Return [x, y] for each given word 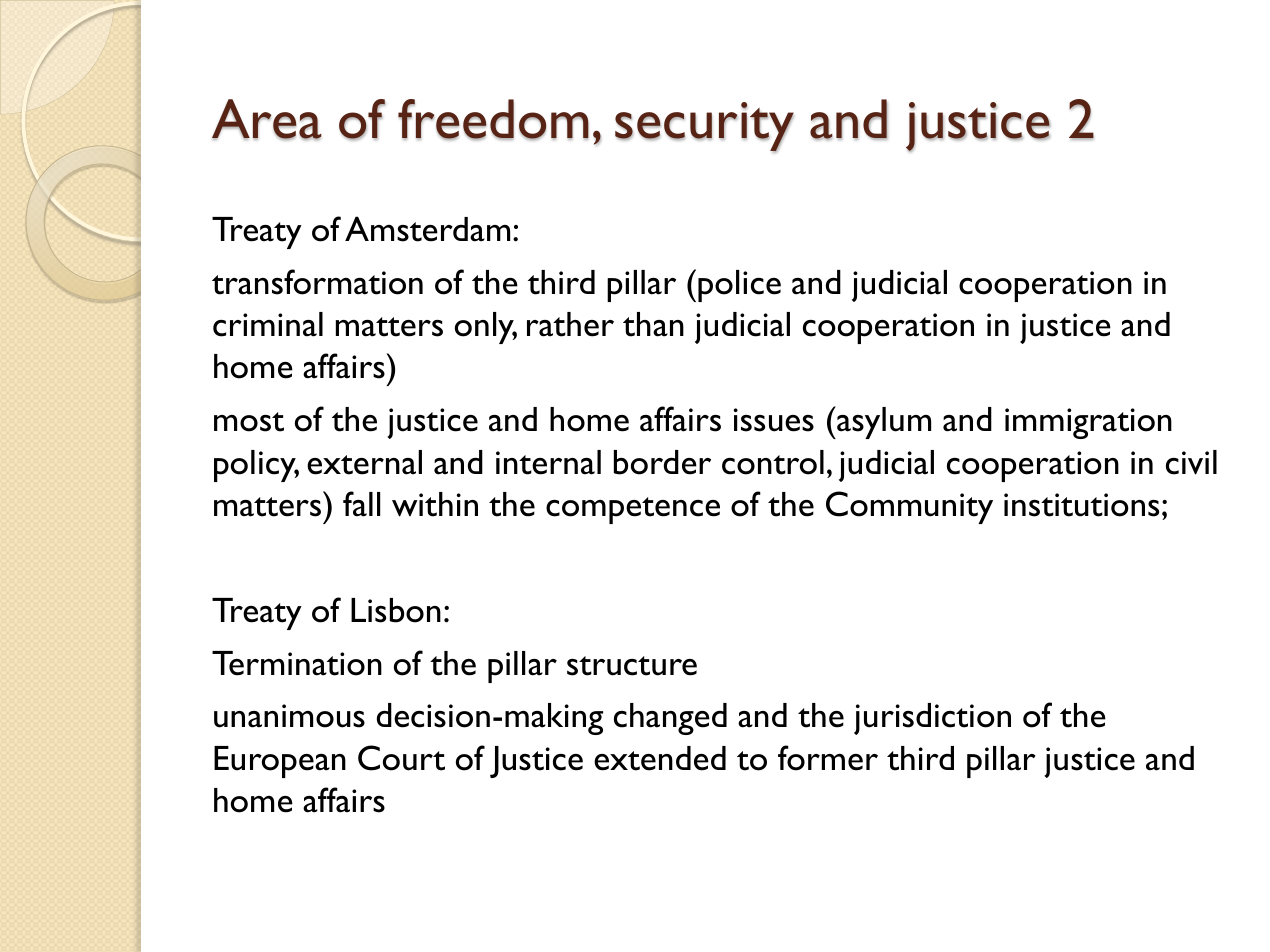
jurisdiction [932, 719]
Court [401, 758]
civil [1191, 462]
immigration [1088, 423]
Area [267, 119]
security [704, 127]
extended [660, 758]
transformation [317, 282]
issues [774, 420]
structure [632, 666]
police [739, 286]
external [364, 462]
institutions [1081, 505]
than [653, 324]
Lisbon [396, 610]
